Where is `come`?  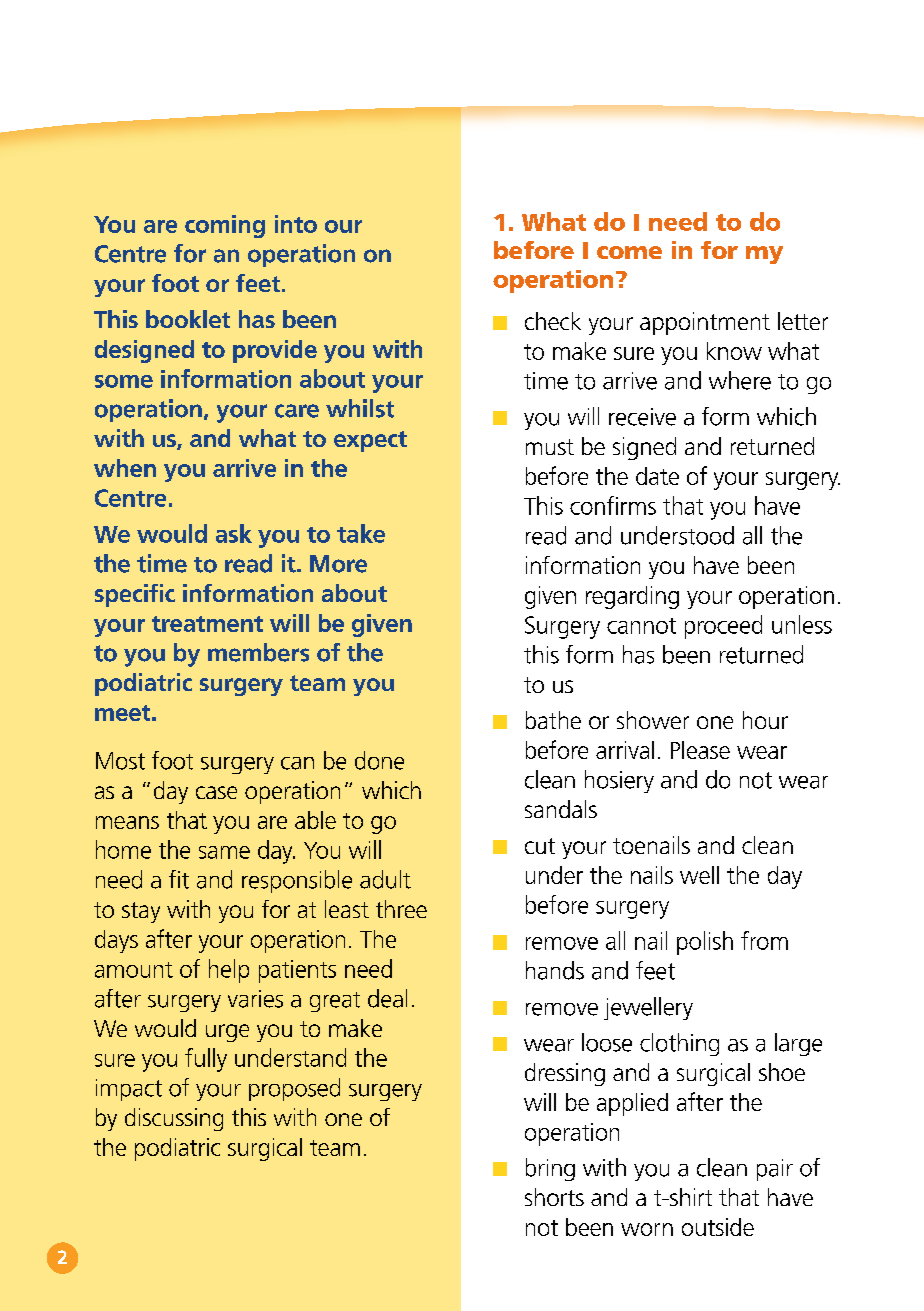 come is located at coordinates (629, 252).
